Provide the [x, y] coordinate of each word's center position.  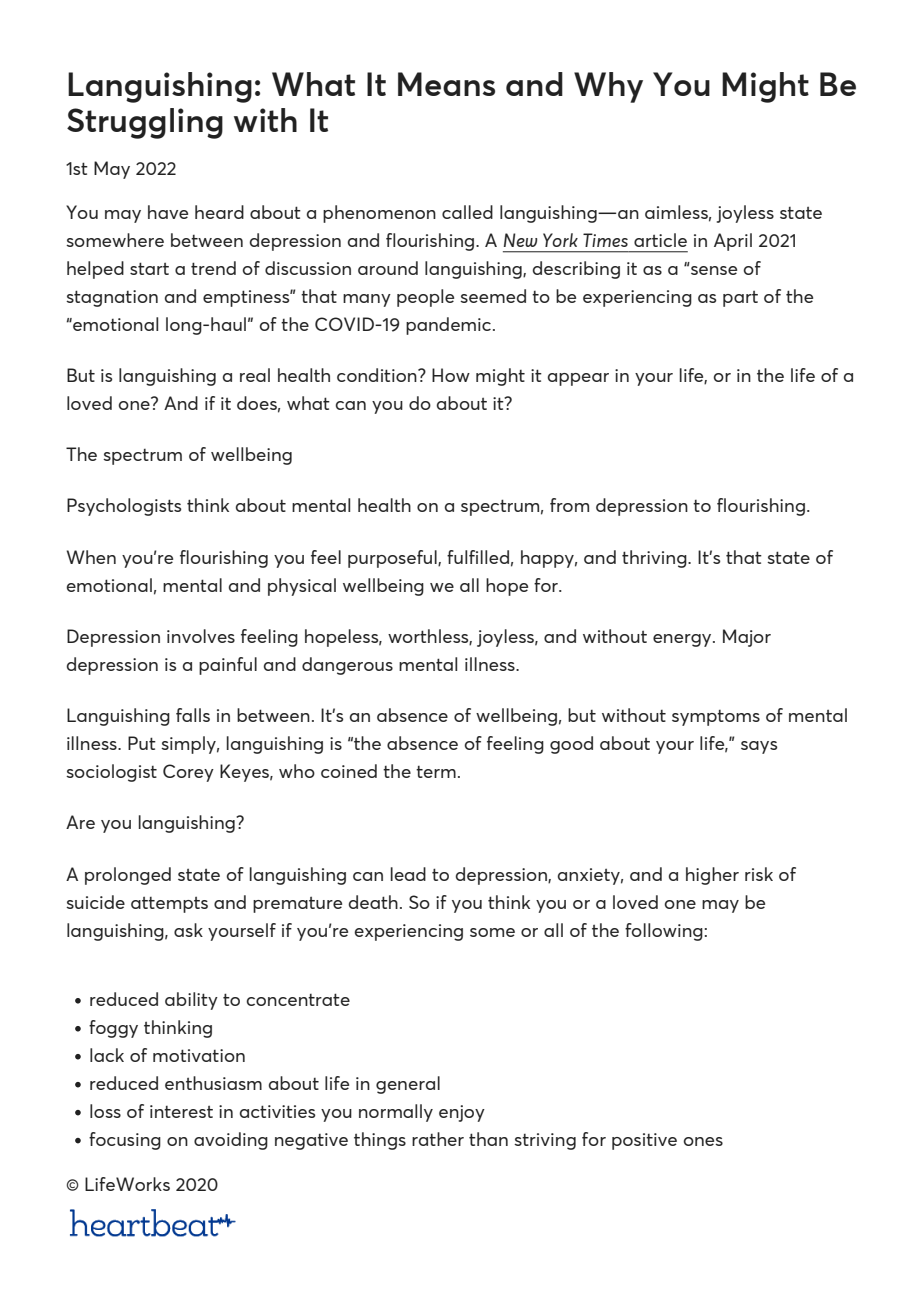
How [451, 375]
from [569, 505]
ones [703, 1141]
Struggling [145, 123]
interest [181, 1111]
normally [396, 1113]
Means [446, 84]
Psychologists [124, 507]
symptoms [716, 718]
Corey [188, 773]
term [436, 772]
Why [608, 87]
